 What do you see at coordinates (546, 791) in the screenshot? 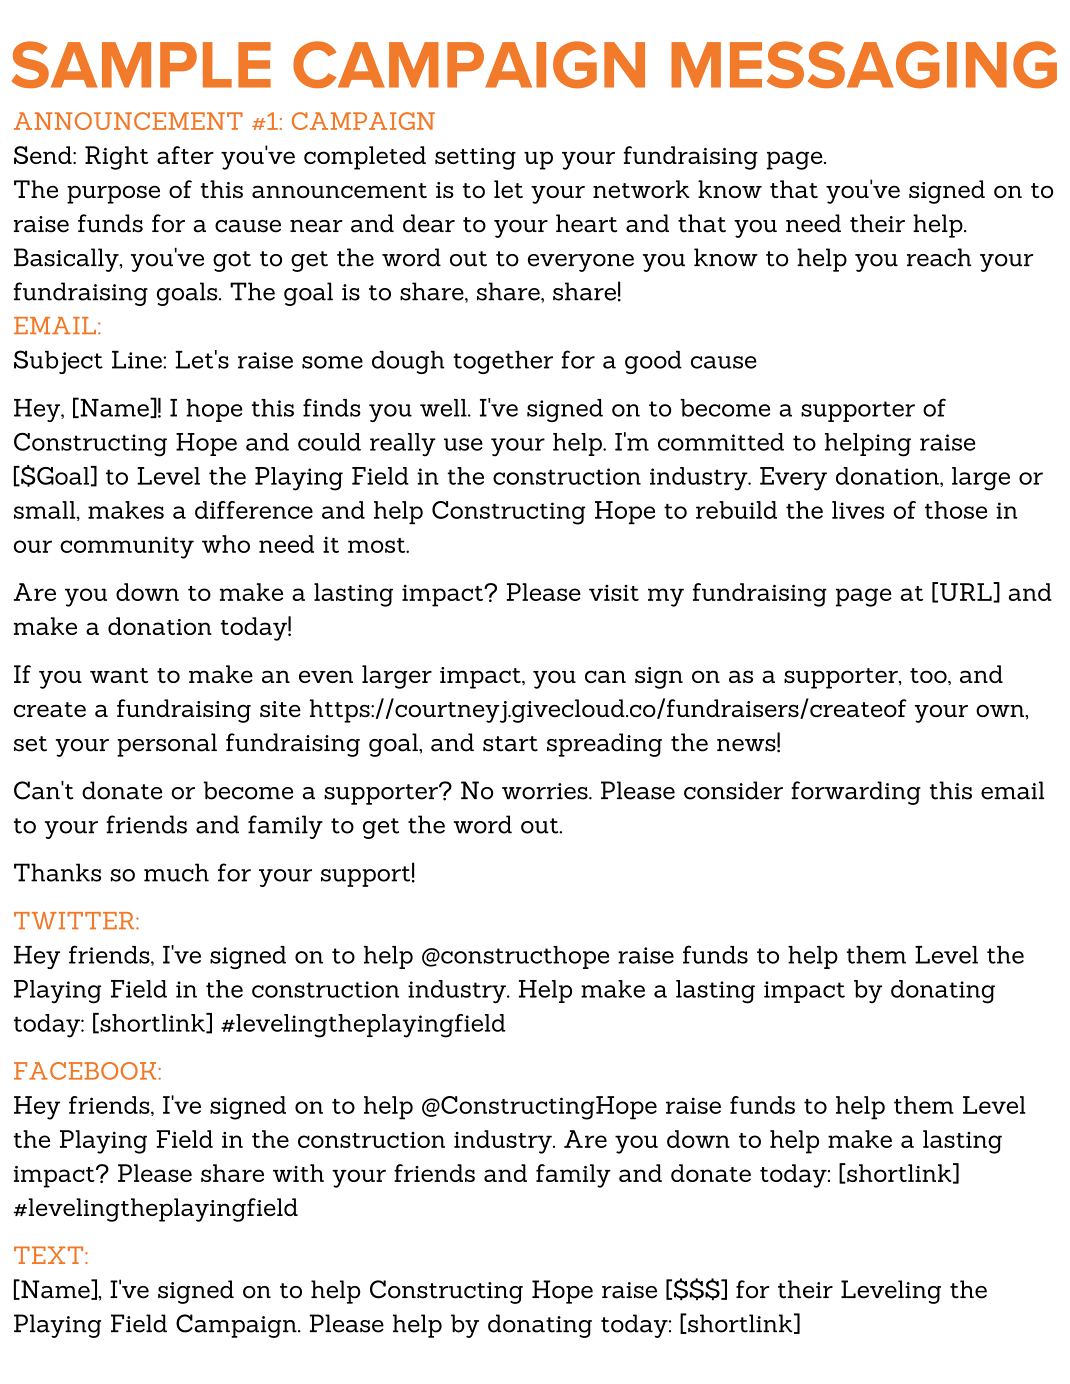
I see `worries` at bounding box center [546, 791].
